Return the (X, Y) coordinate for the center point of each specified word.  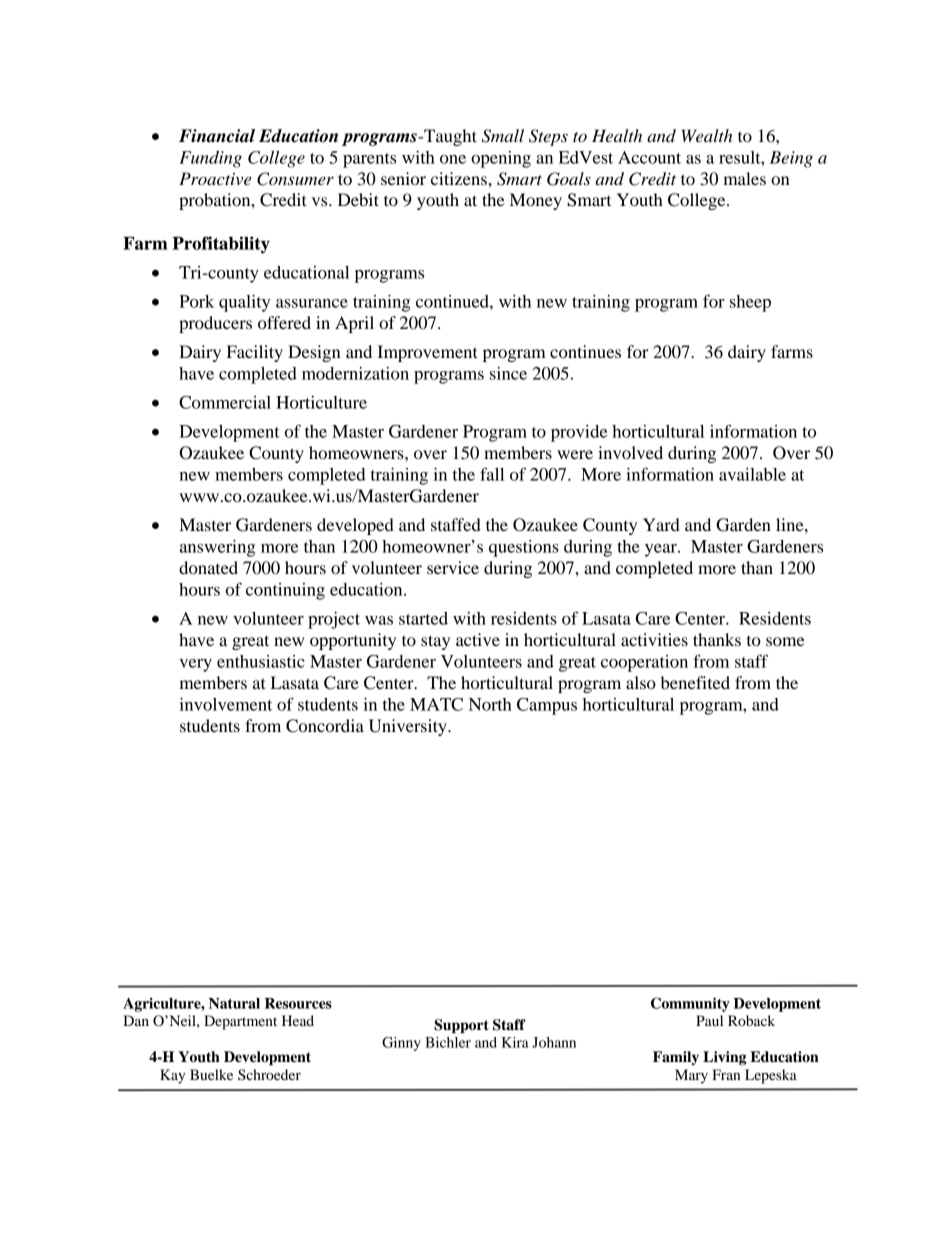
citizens (460, 178)
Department (240, 1022)
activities (654, 639)
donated (208, 567)
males (744, 178)
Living (724, 1058)
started (423, 618)
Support (461, 1026)
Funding (210, 159)
